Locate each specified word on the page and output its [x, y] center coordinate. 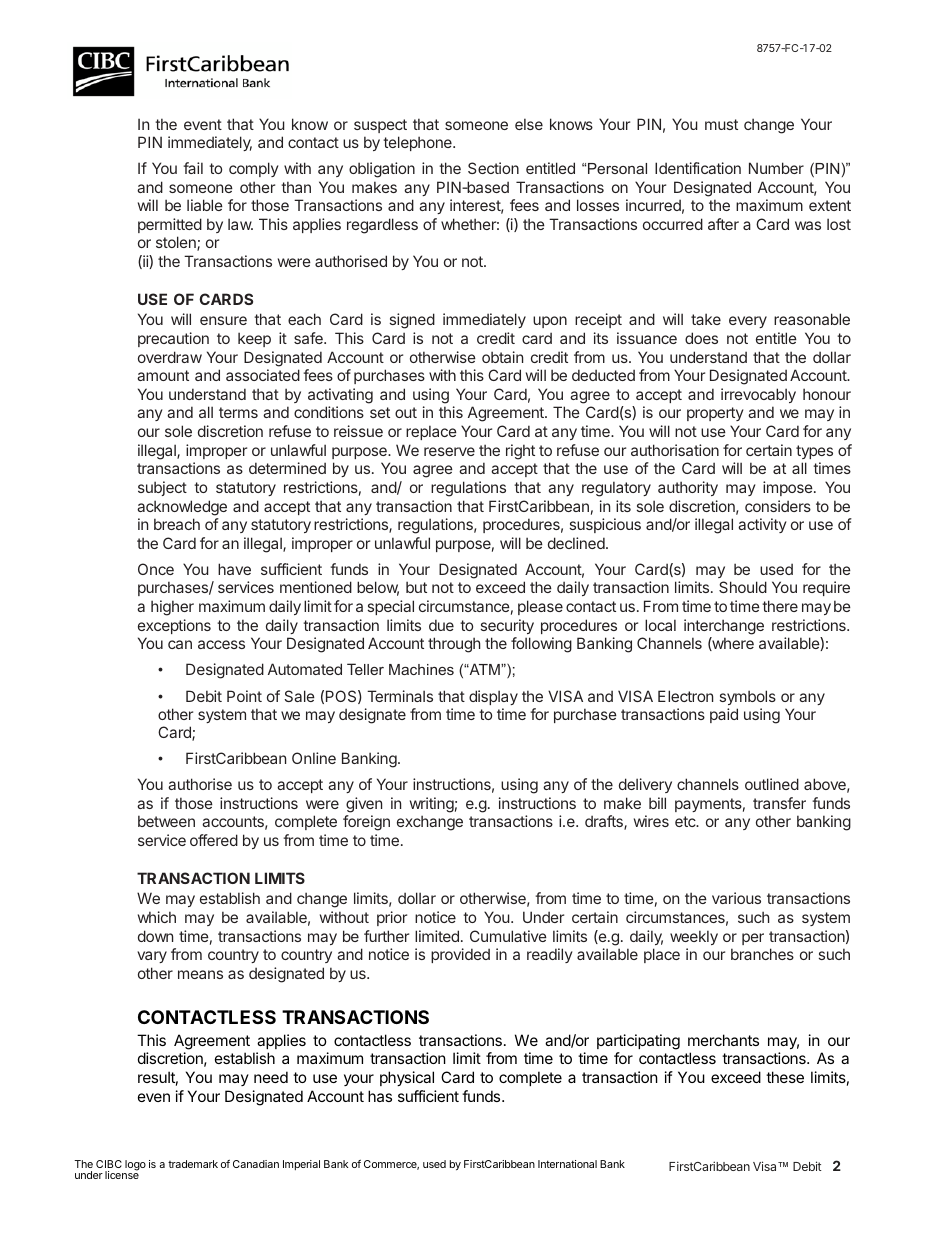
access [221, 644]
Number [776, 168]
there [780, 606]
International [567, 1164]
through [454, 645]
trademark [193, 1164]
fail [193, 168]
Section [493, 168]
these [785, 1077]
